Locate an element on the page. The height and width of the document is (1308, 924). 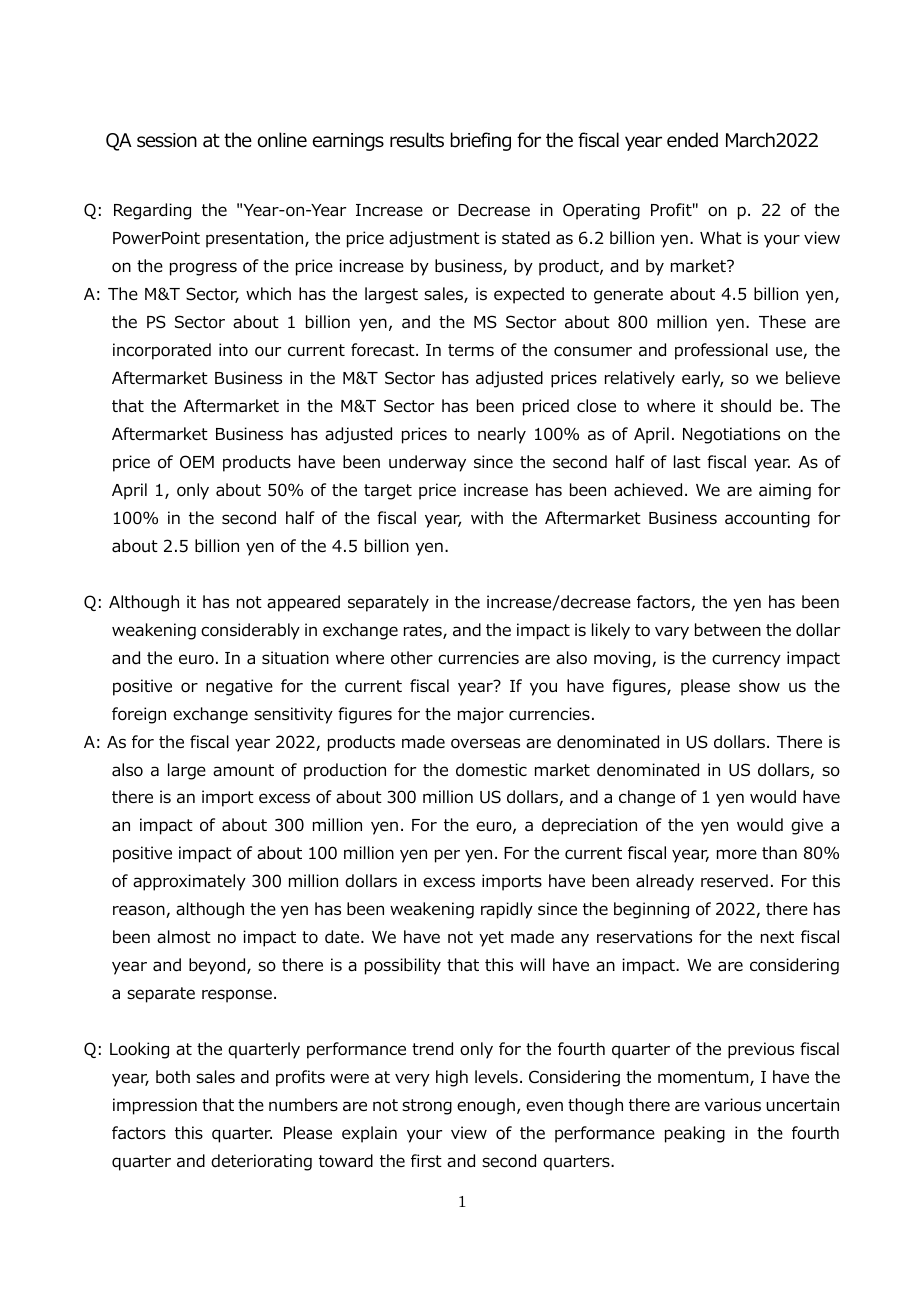
enough is located at coordinates (486, 1106).
